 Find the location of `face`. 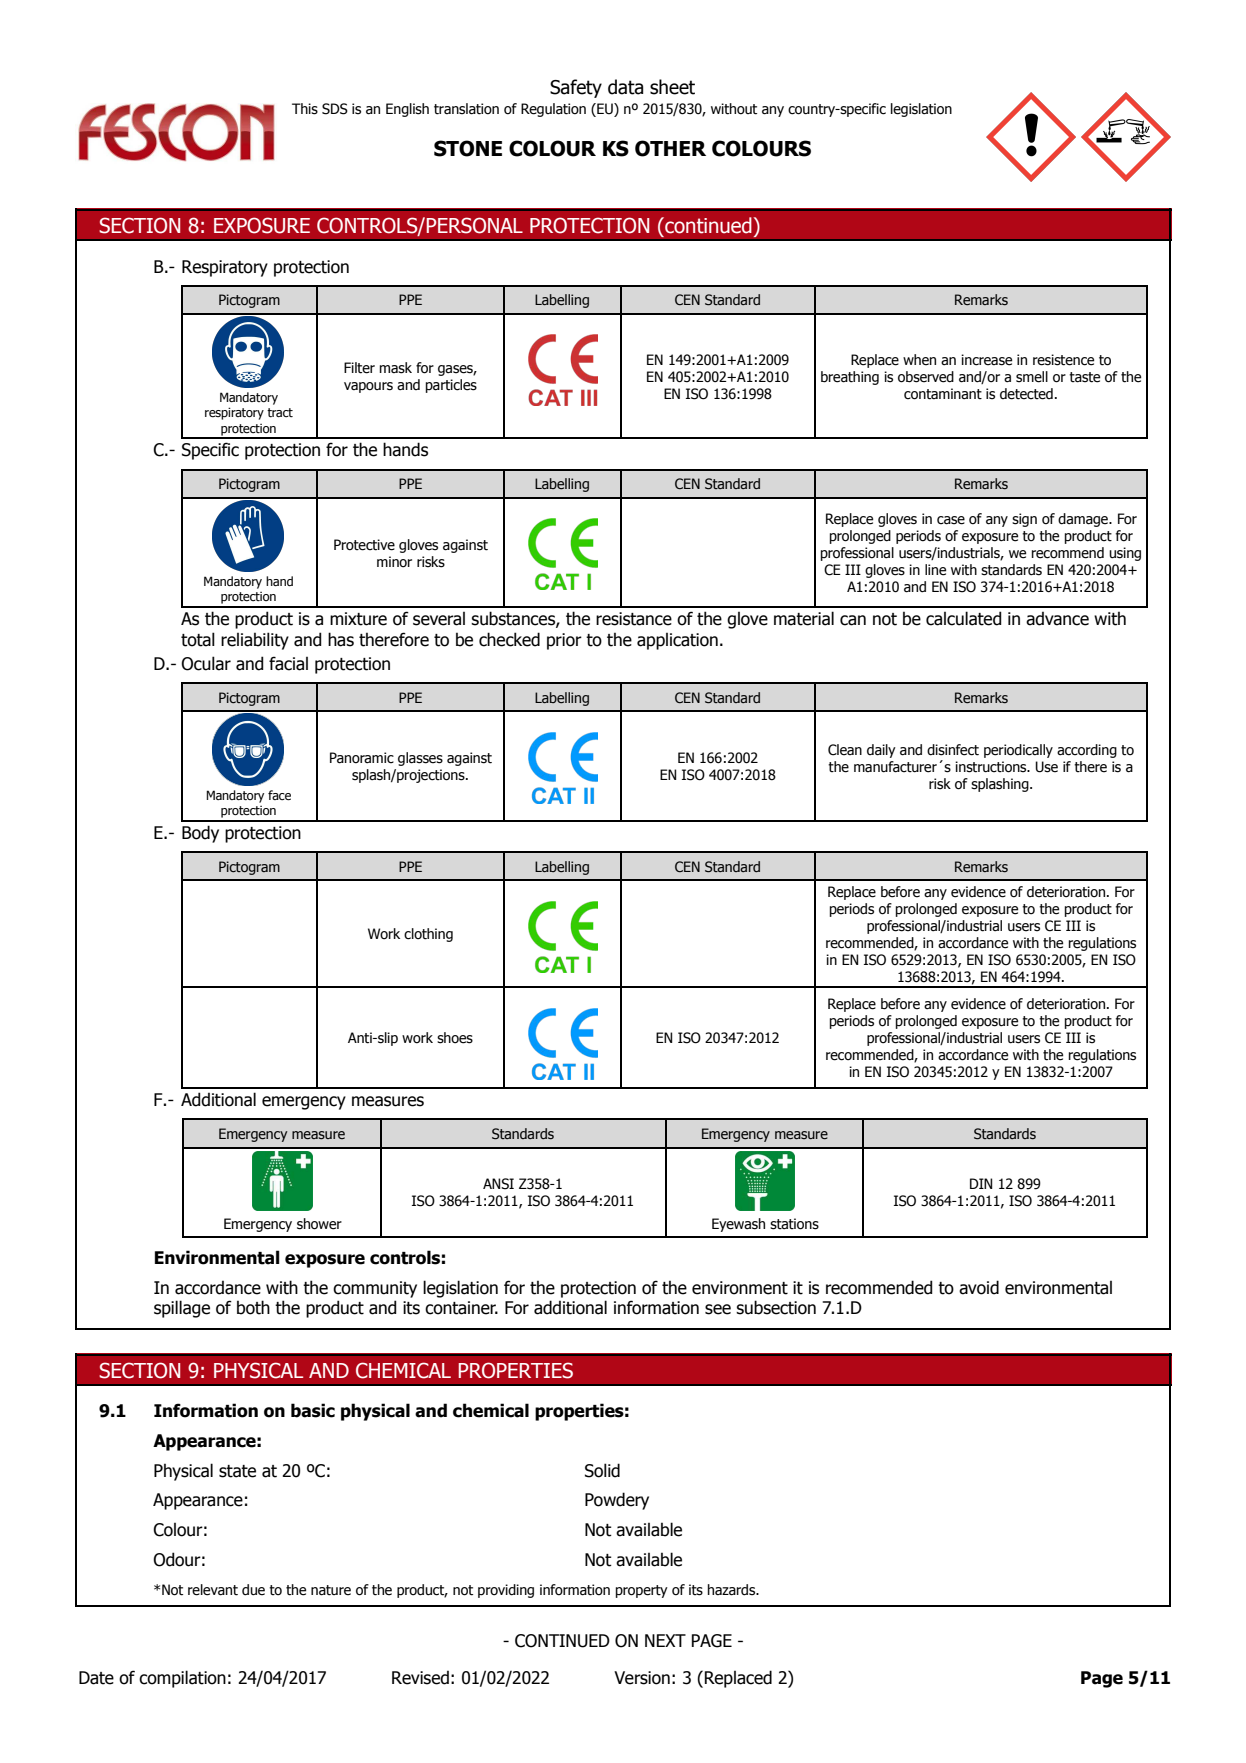

face is located at coordinates (279, 795).
